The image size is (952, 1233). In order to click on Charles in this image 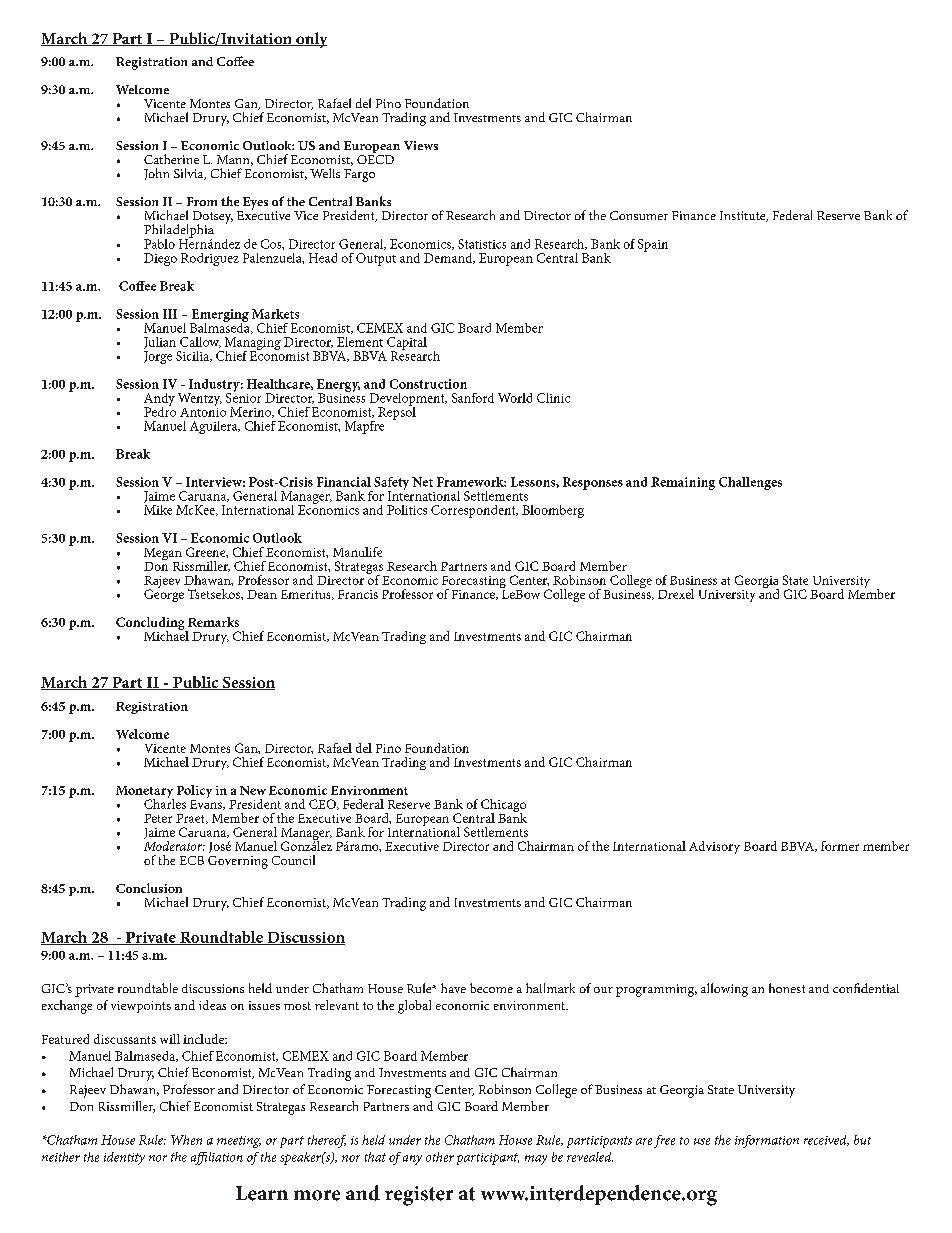, I will do `click(165, 802)`.
